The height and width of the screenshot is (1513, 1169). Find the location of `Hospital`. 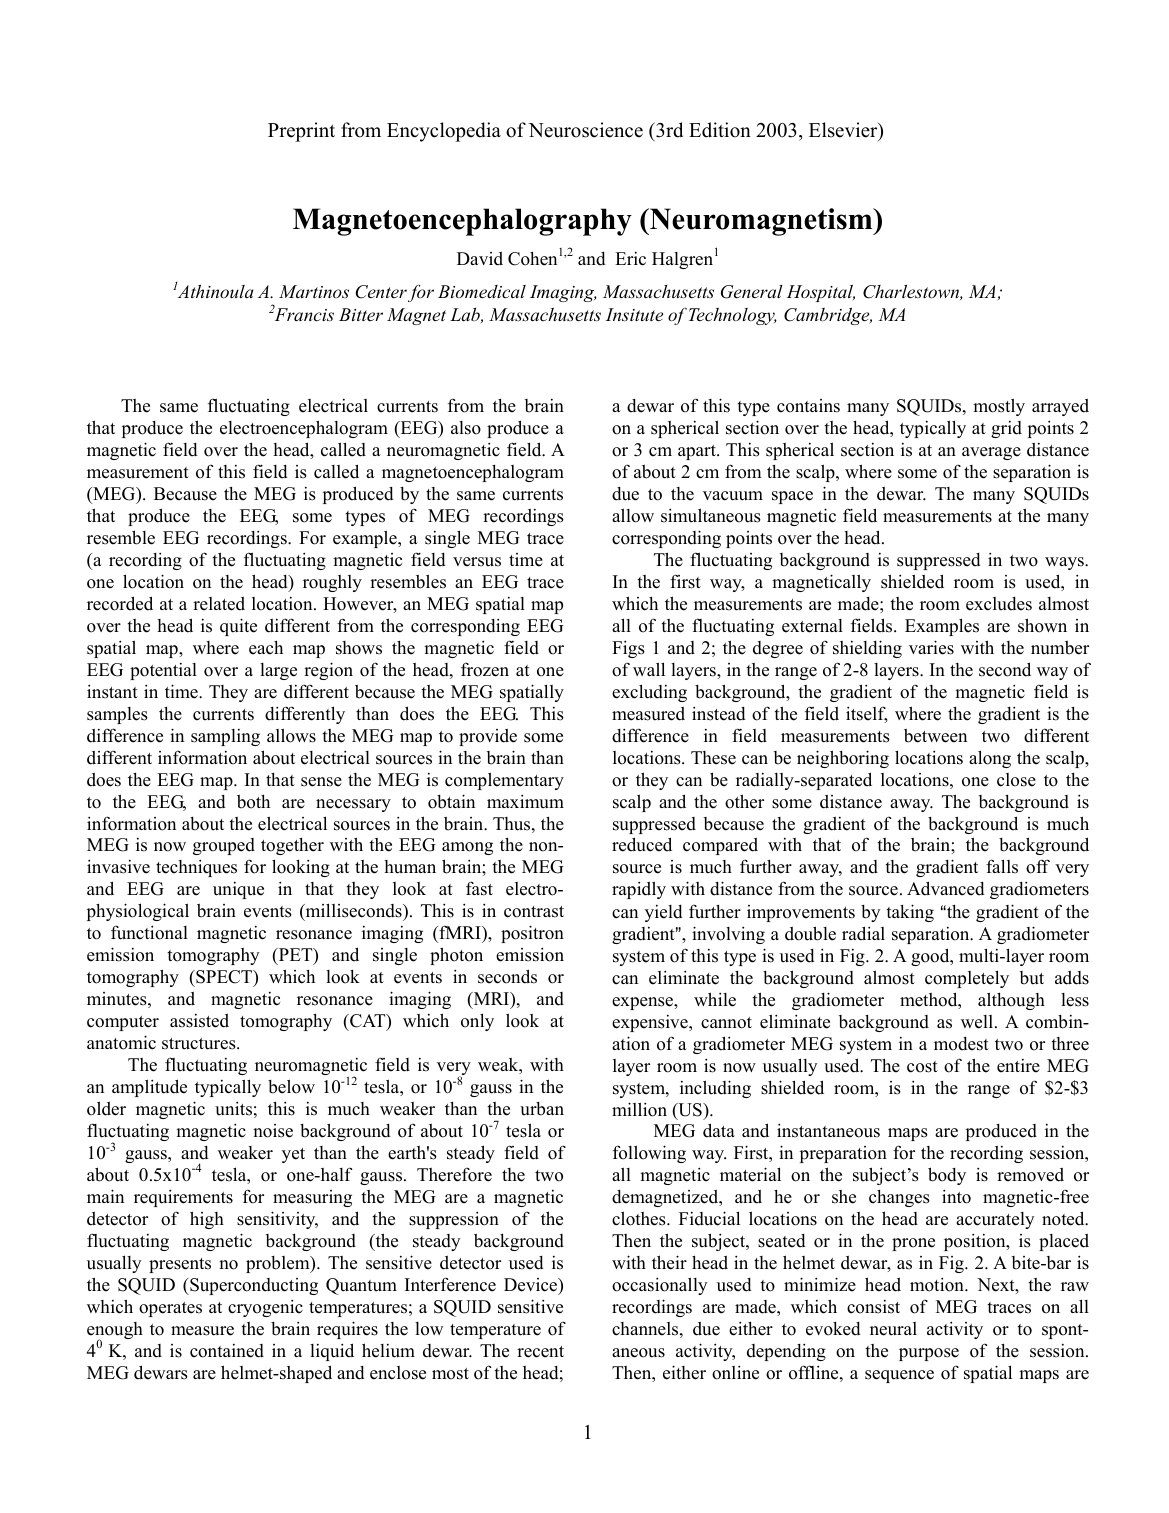

Hospital is located at coordinates (821, 293).
